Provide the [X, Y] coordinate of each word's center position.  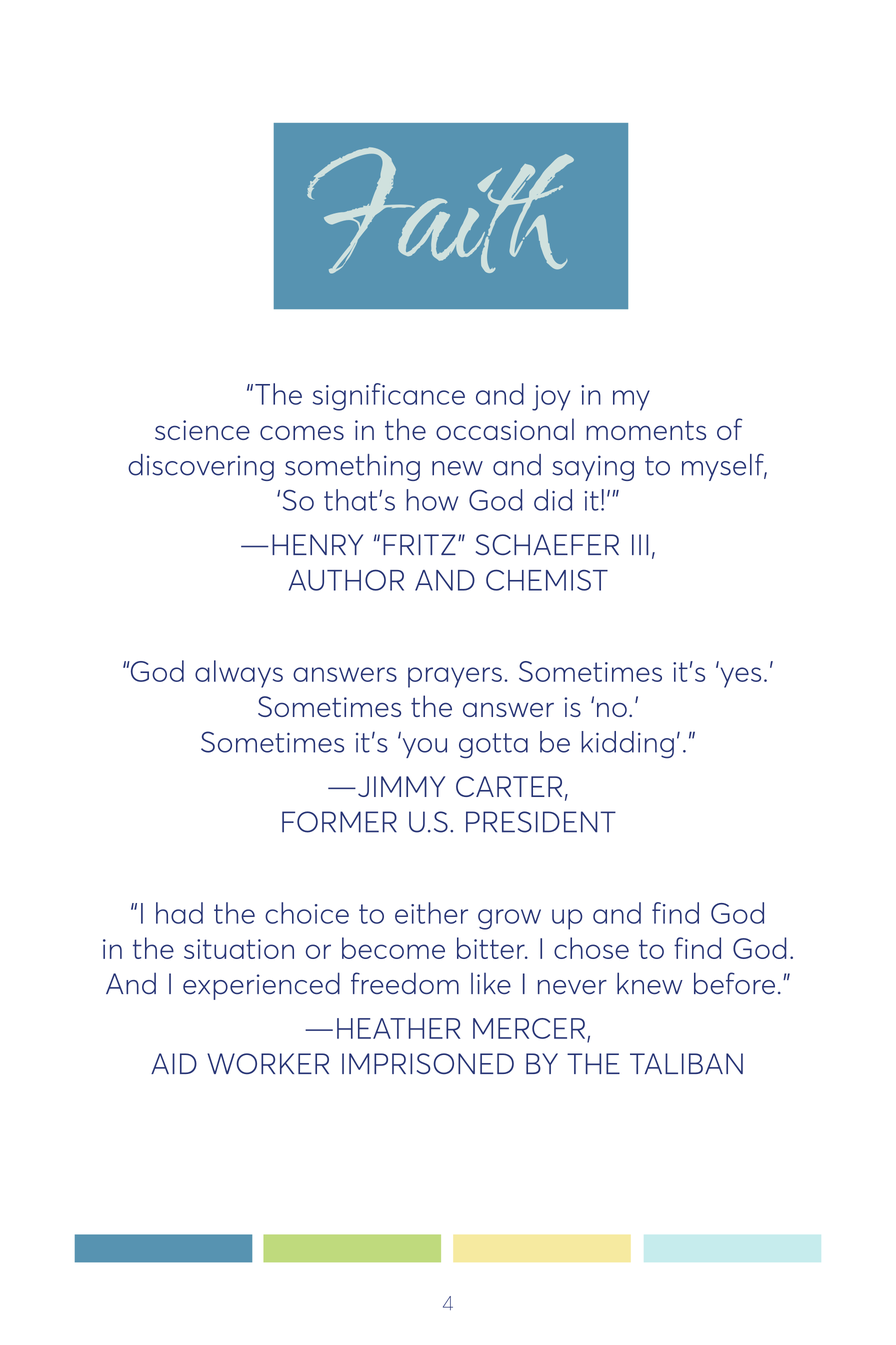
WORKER [268, 1063]
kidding [627, 745]
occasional [505, 429]
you [425, 748]
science [202, 430]
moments [646, 430]
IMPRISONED [428, 1064]
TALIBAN [686, 1063]
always [239, 674]
